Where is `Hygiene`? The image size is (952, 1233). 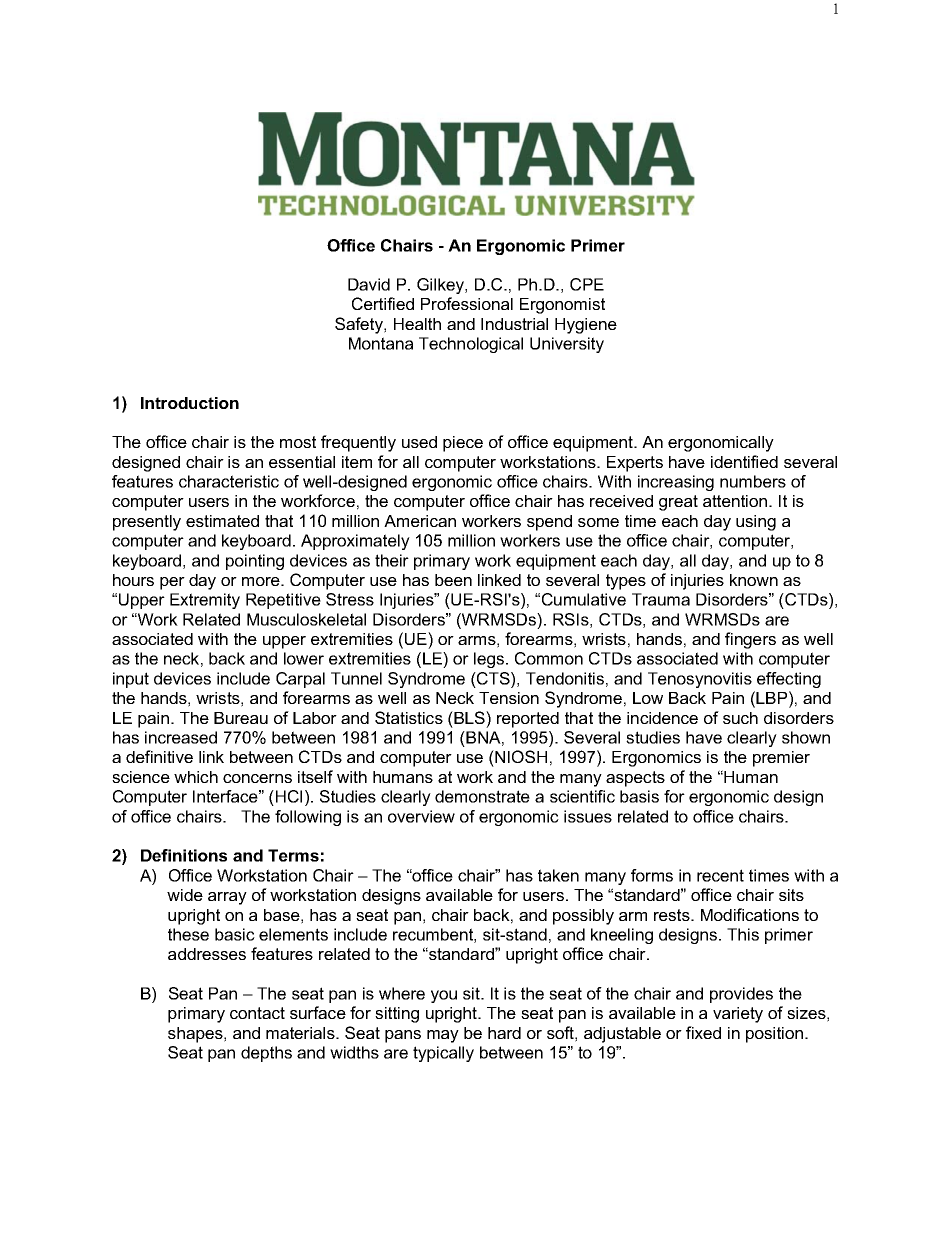 Hygiene is located at coordinates (586, 326).
